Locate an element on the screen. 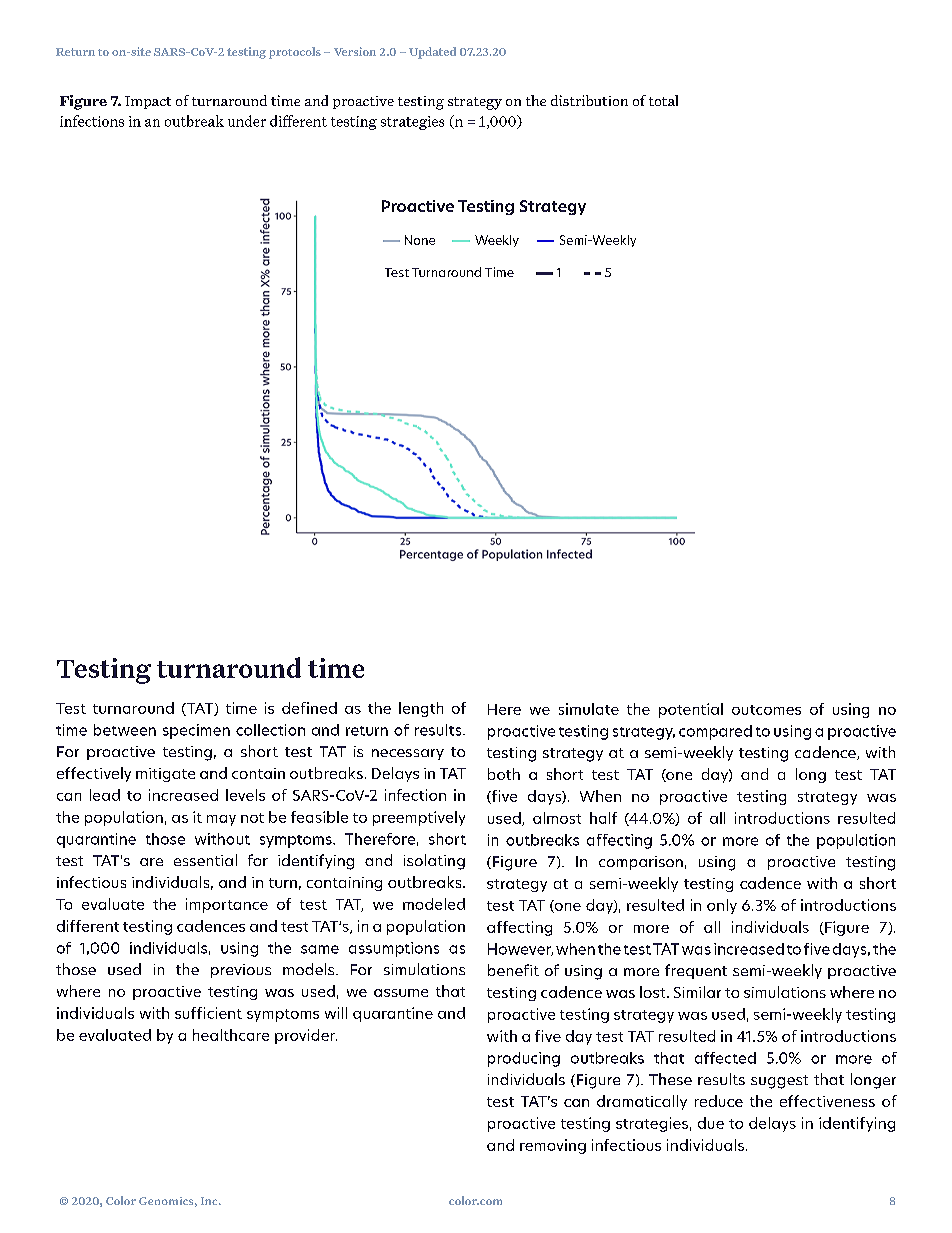  total is located at coordinates (663, 100).
